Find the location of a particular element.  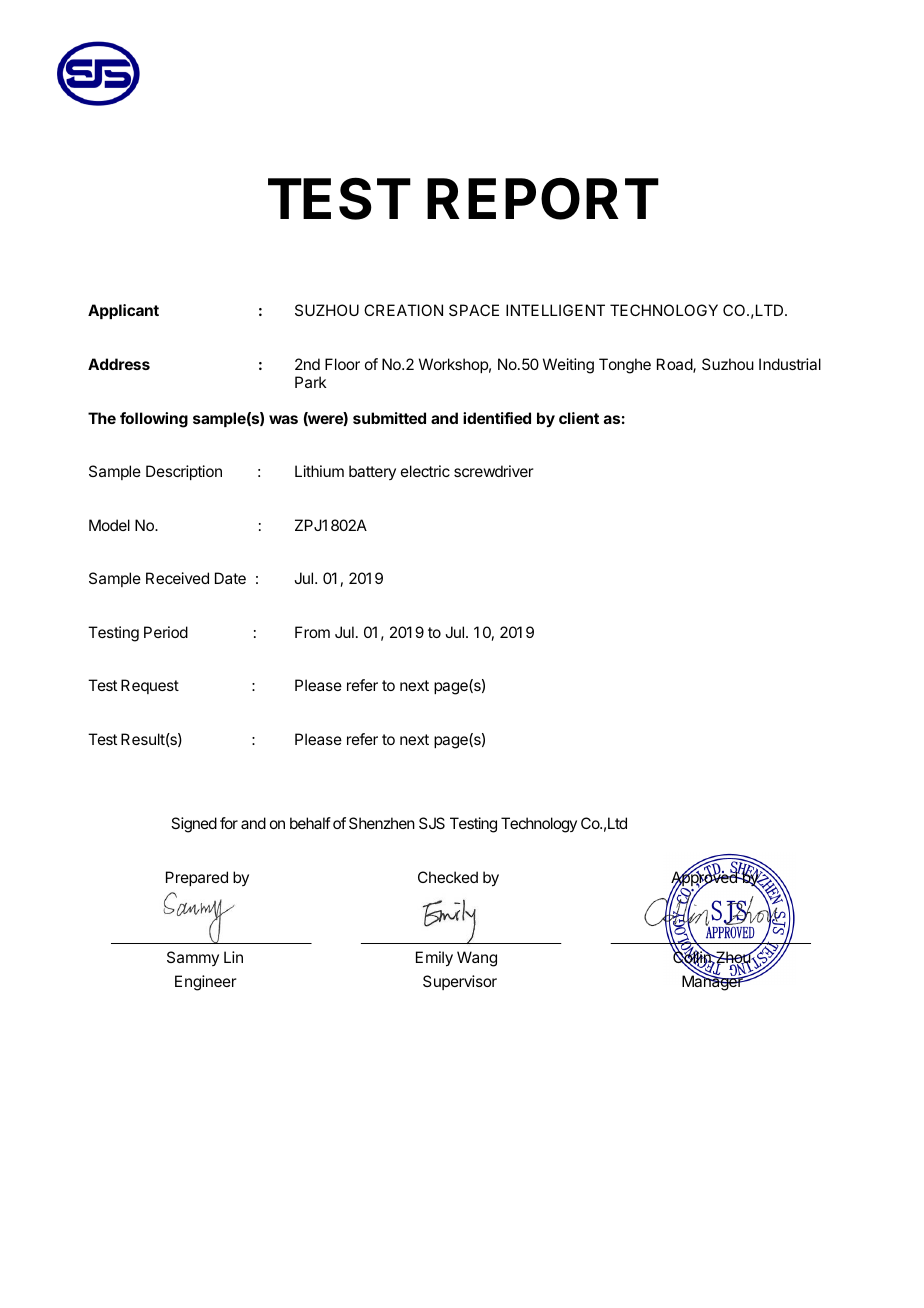

electric is located at coordinates (425, 471).
